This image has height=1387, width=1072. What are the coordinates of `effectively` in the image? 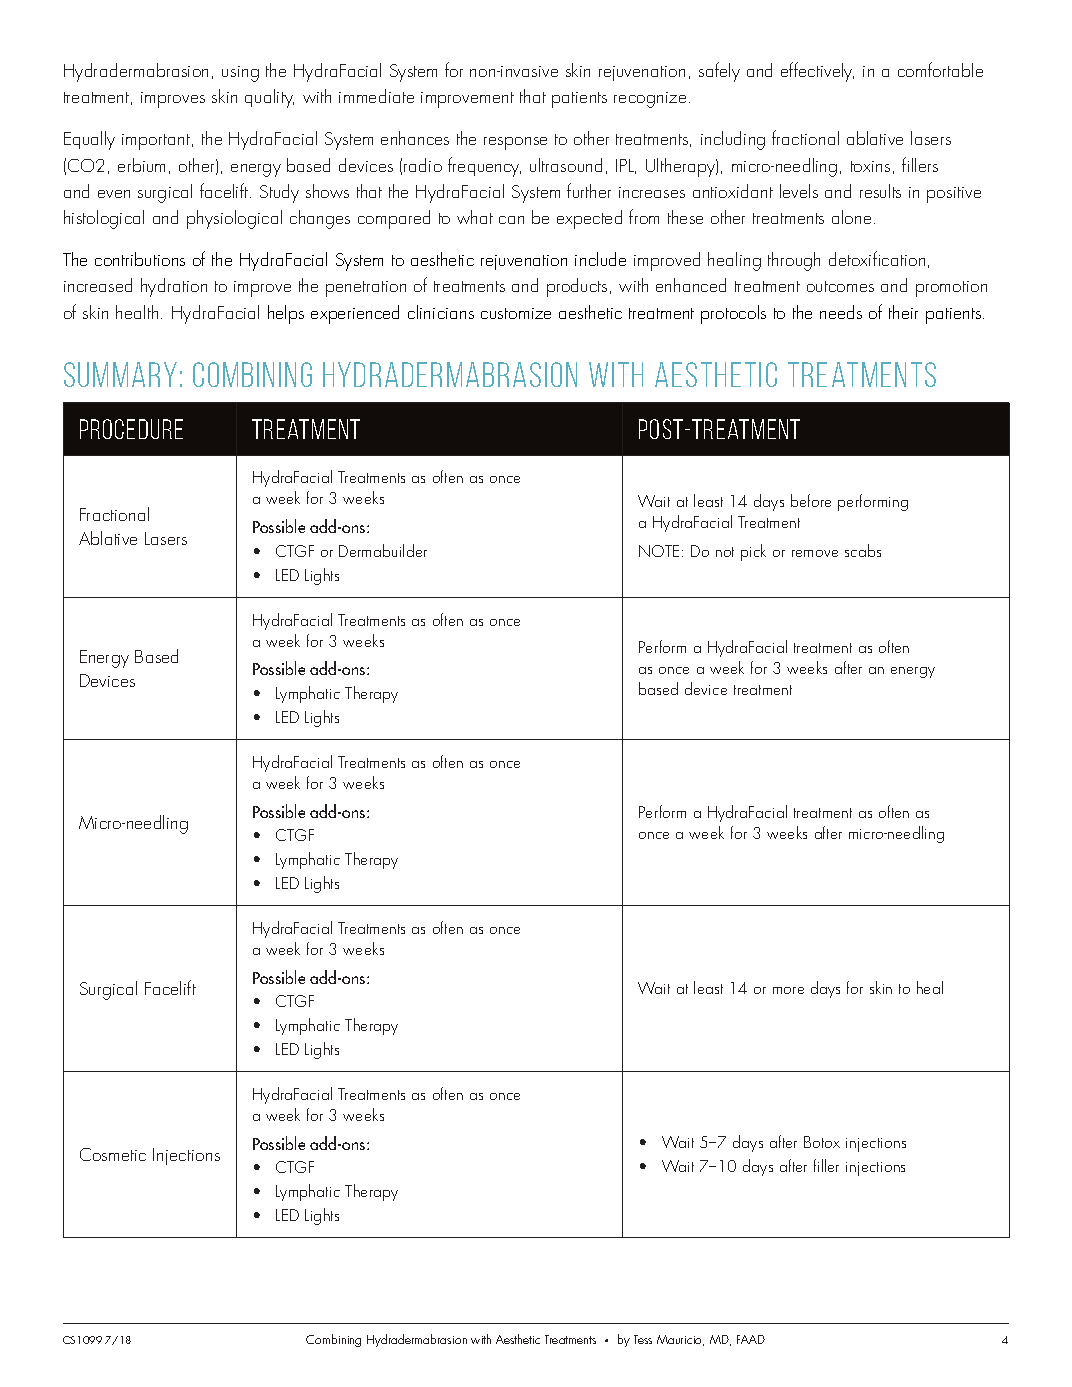 It's located at (817, 72).
